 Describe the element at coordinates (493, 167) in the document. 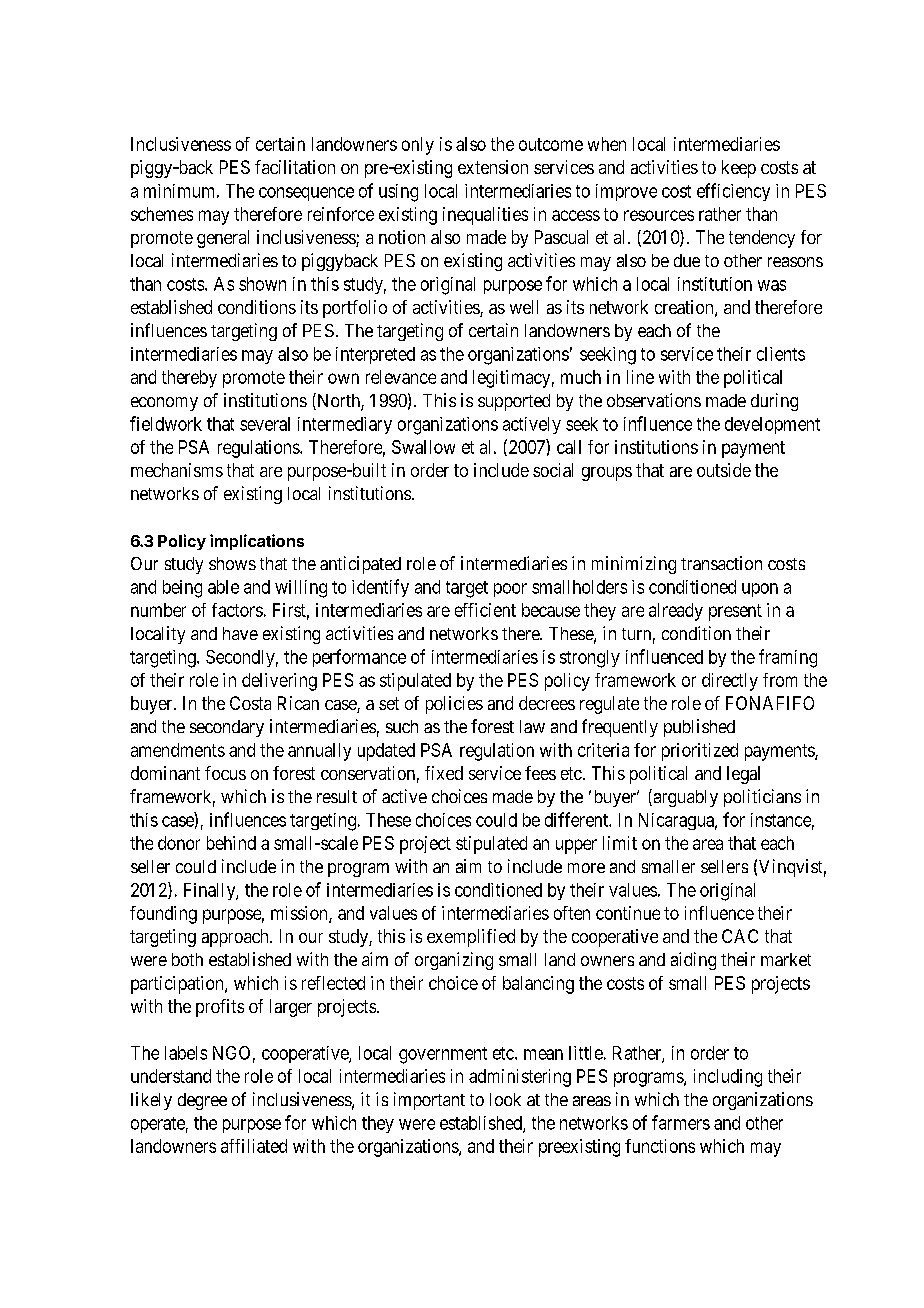

I see `extension` at that location.
